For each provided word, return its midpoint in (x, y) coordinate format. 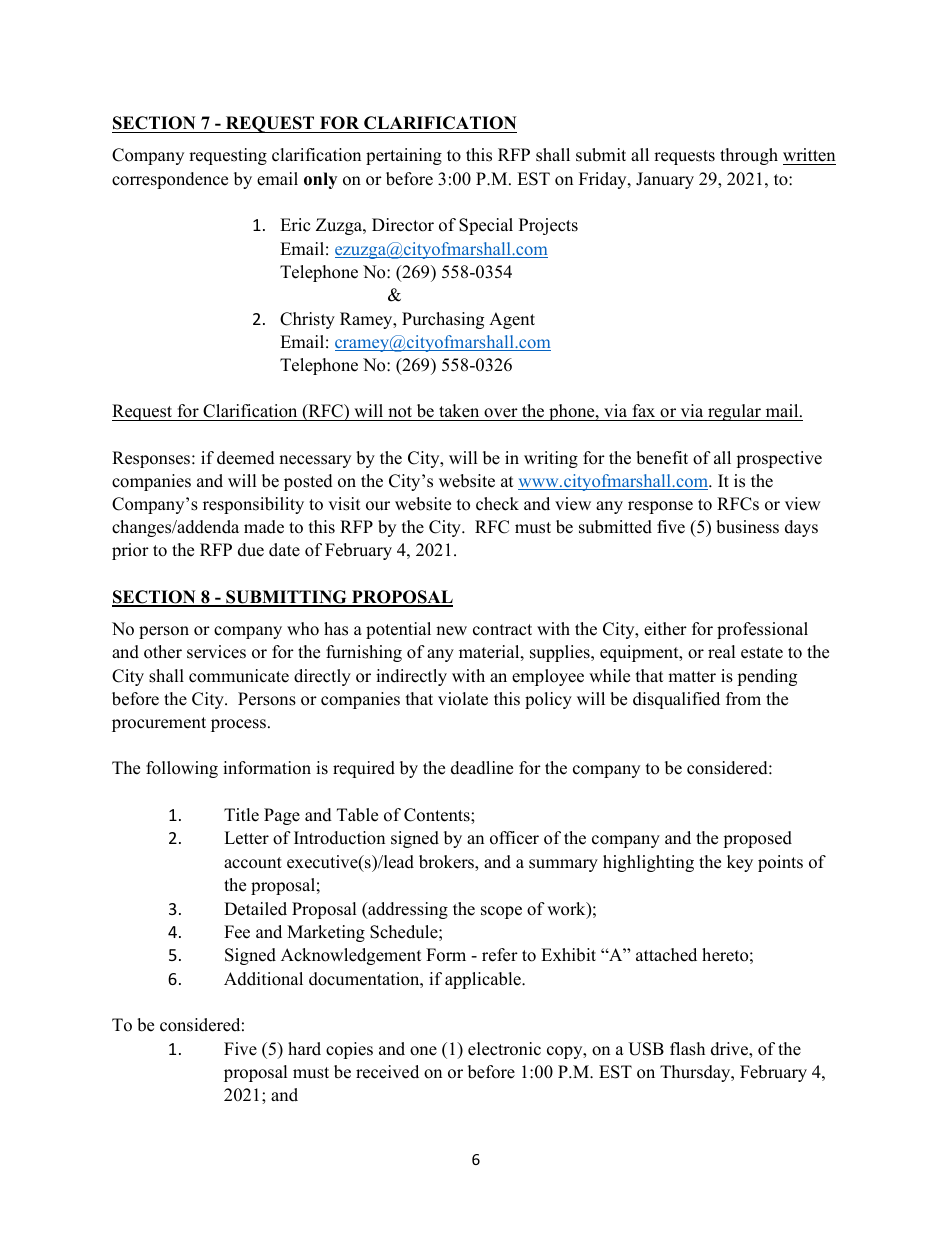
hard (304, 1049)
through (749, 156)
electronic (504, 1049)
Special (486, 226)
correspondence (170, 180)
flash (687, 1049)
